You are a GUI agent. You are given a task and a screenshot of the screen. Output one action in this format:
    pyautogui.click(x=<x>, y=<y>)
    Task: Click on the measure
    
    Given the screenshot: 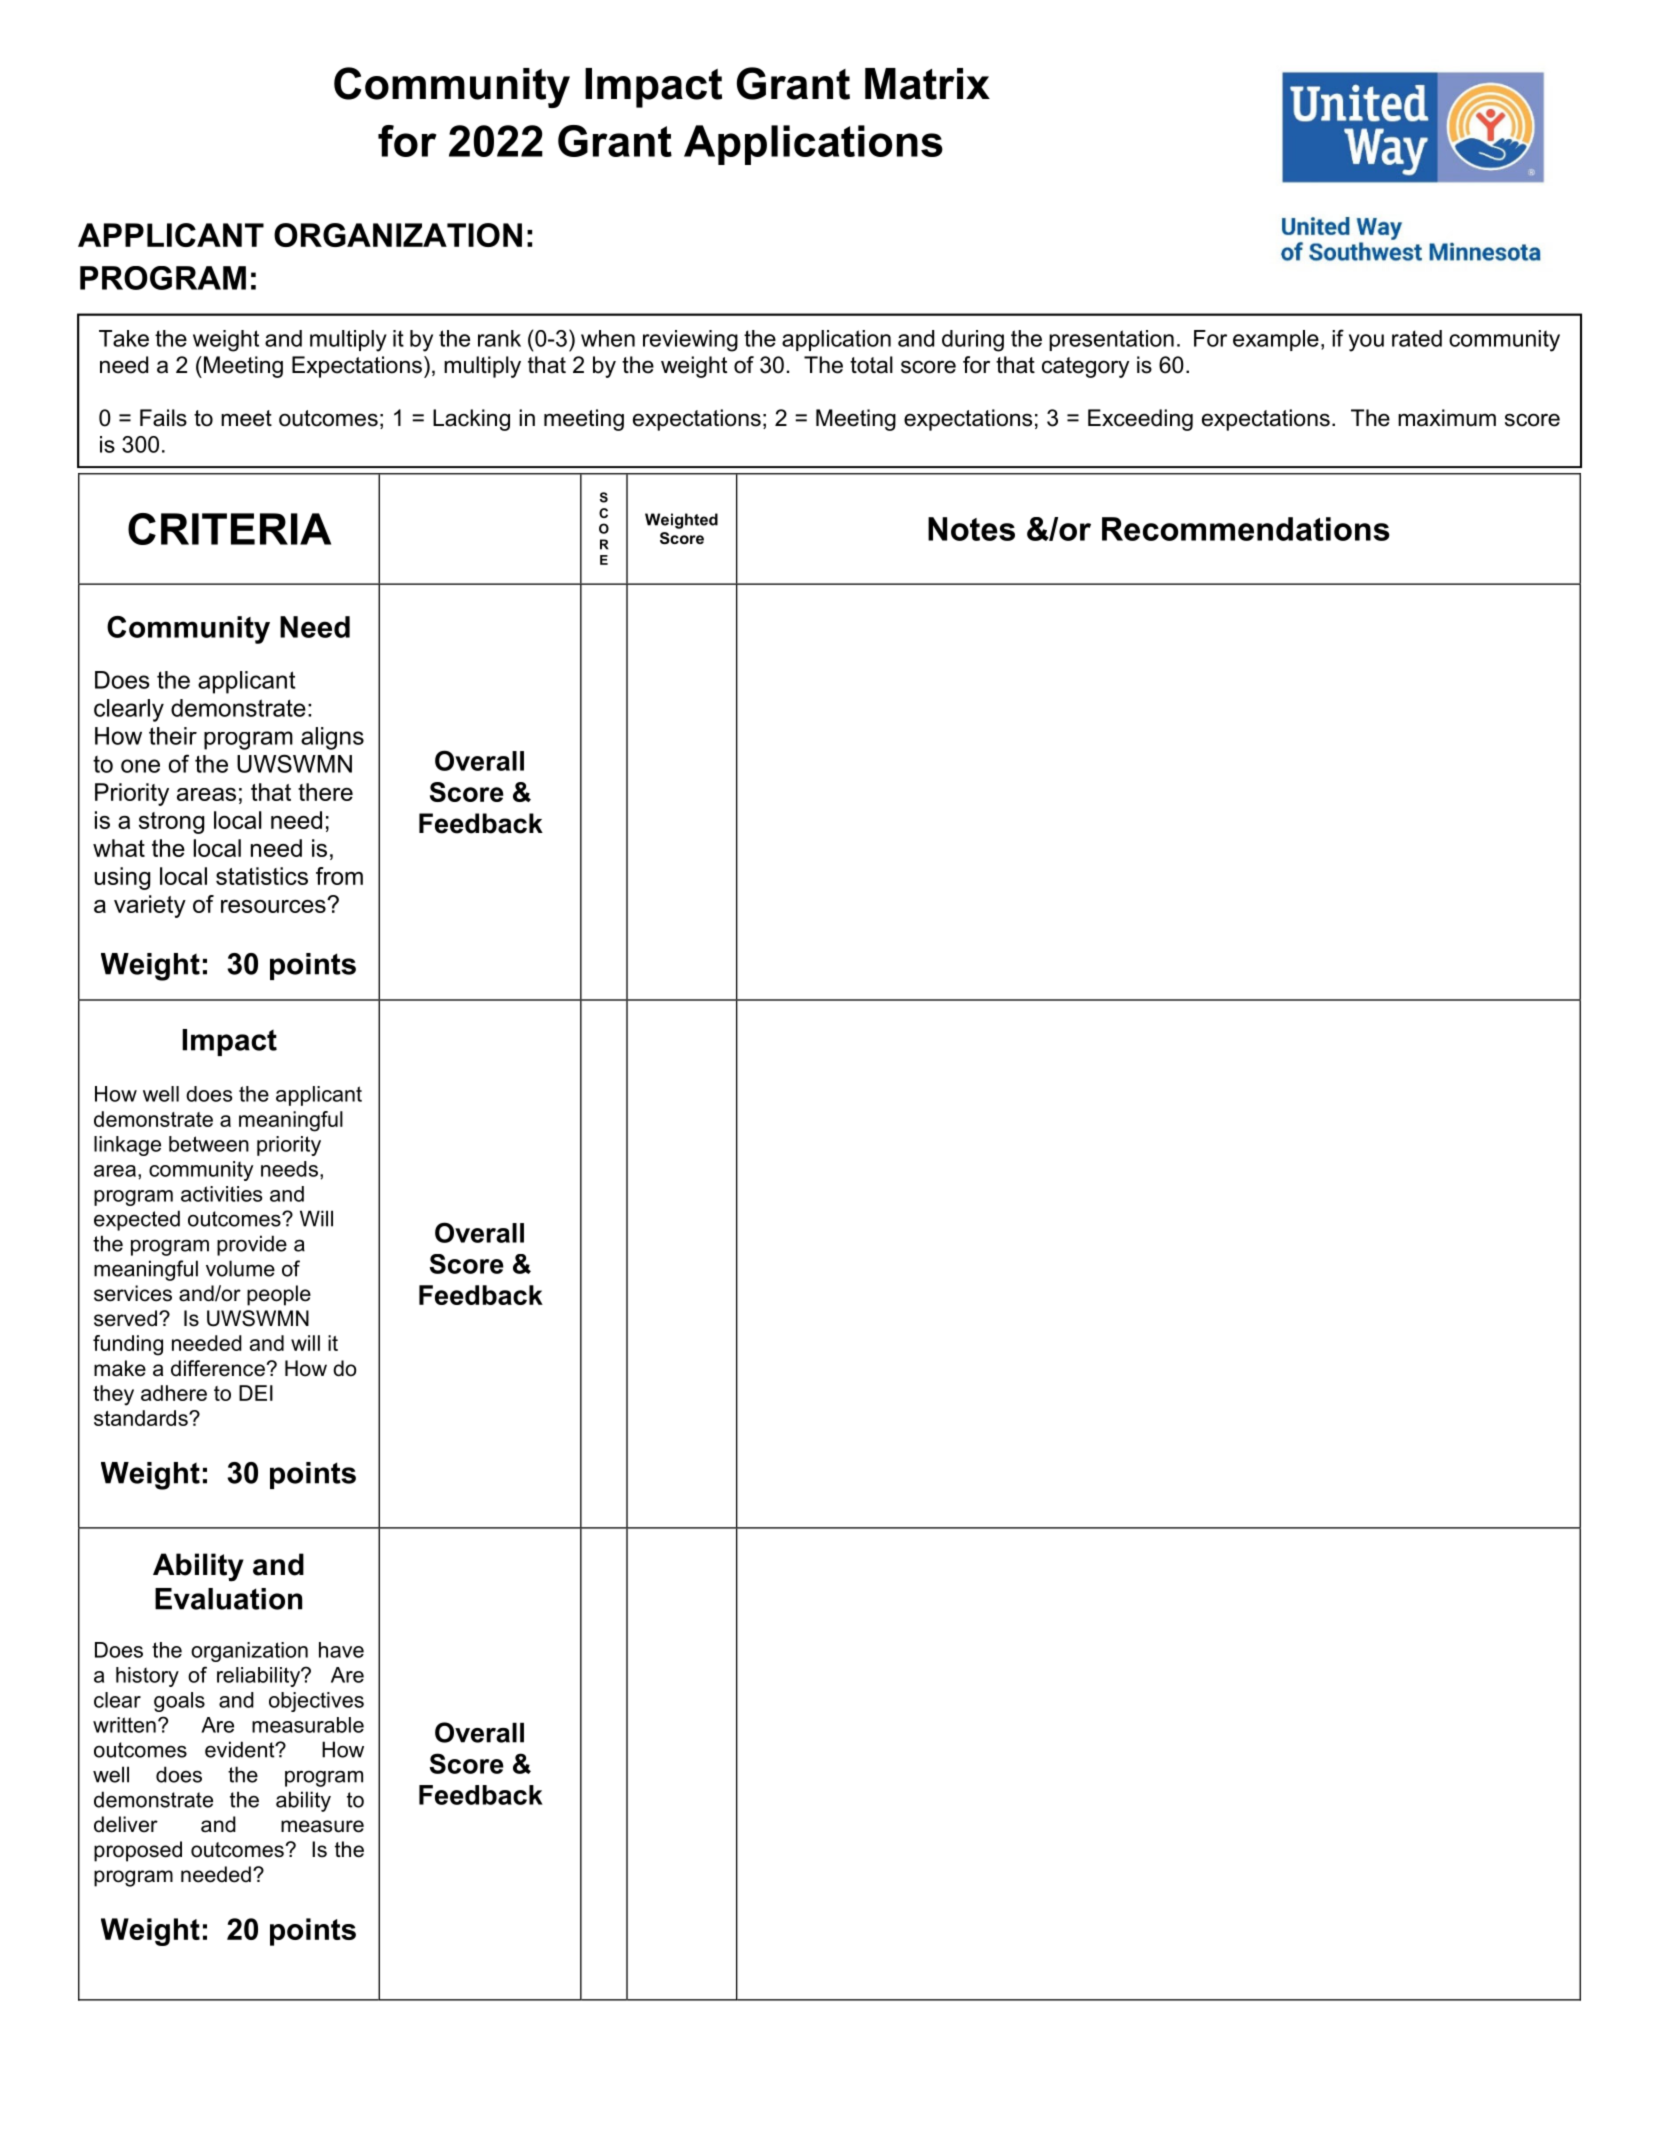 What is the action you would take?
    pyautogui.click(x=322, y=1826)
